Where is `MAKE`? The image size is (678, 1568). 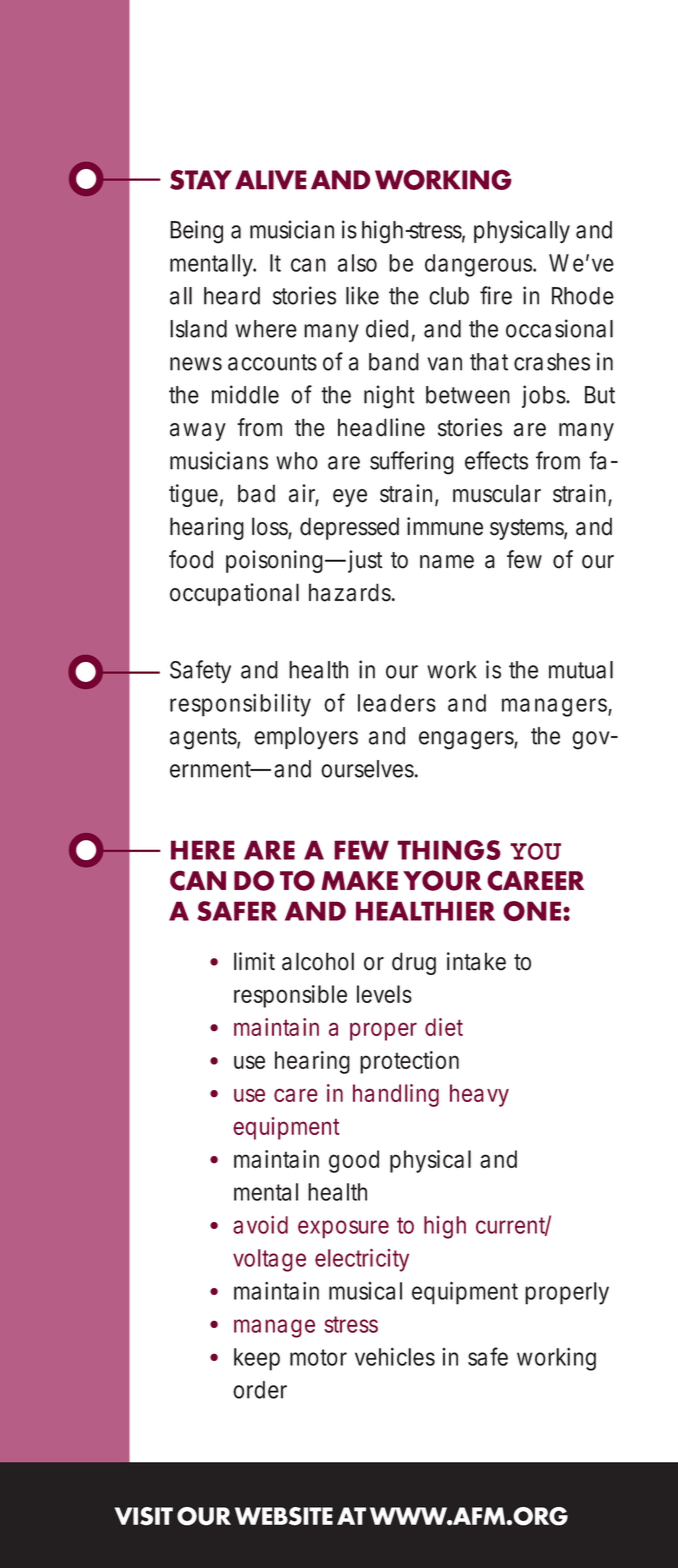
MAKE is located at coordinates (359, 880).
